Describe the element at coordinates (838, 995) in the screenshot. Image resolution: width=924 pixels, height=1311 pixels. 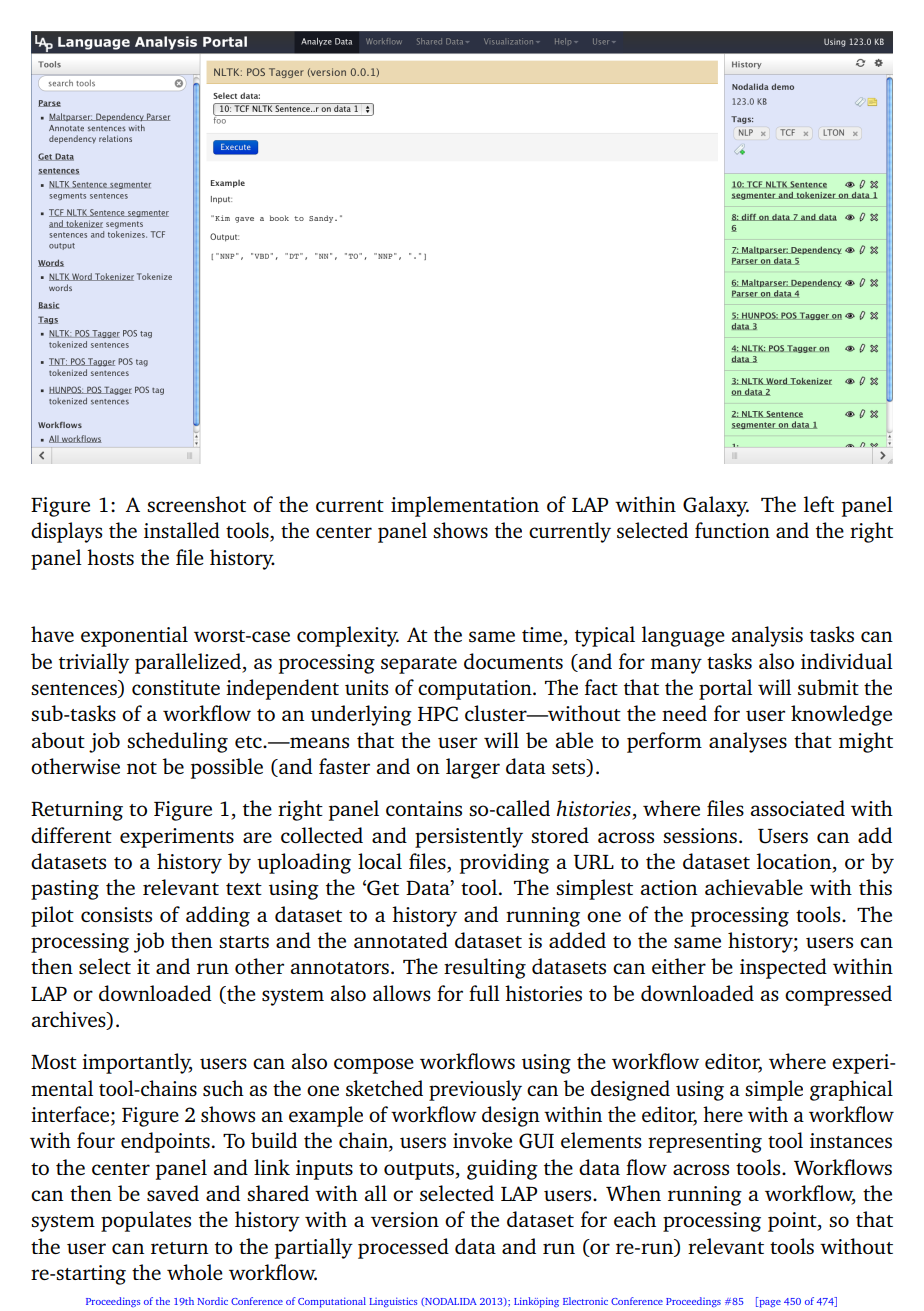
I see `compressed` at that location.
